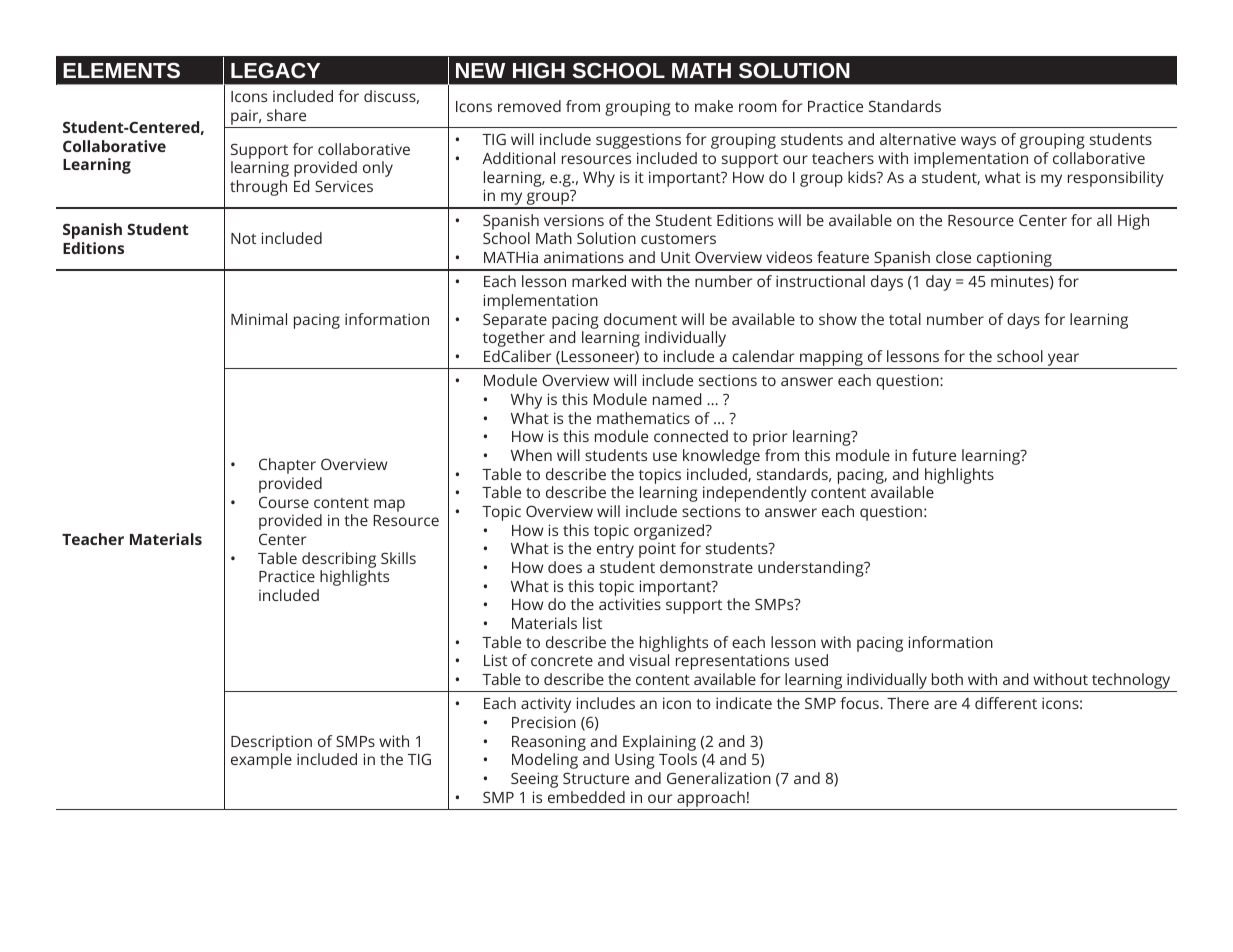 This screenshot has height=952, width=1233. What do you see at coordinates (714, 106) in the screenshot?
I see `make` at bounding box center [714, 106].
